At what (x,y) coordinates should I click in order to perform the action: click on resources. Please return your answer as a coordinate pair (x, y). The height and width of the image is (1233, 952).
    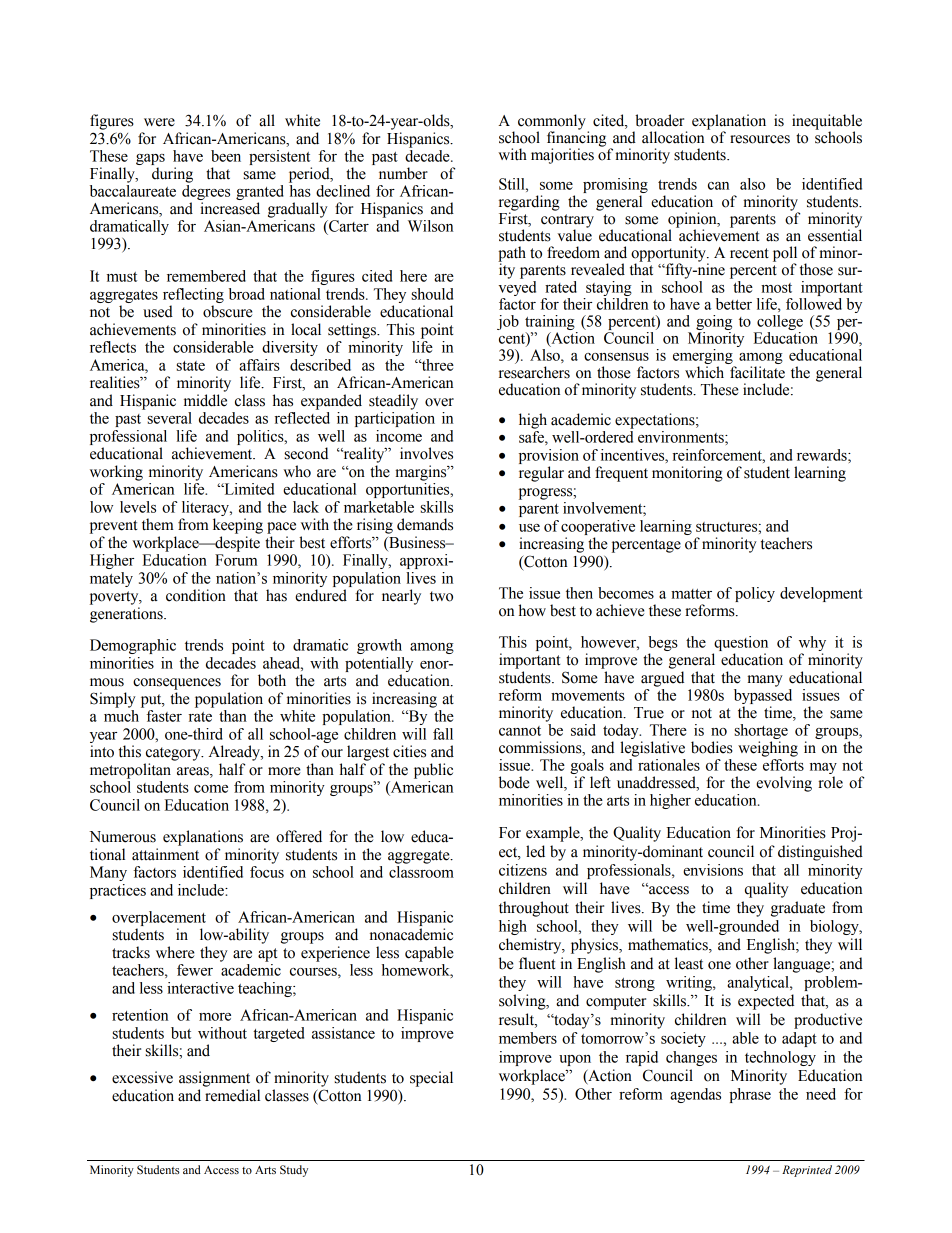
    Looking at the image, I should click on (760, 139).
